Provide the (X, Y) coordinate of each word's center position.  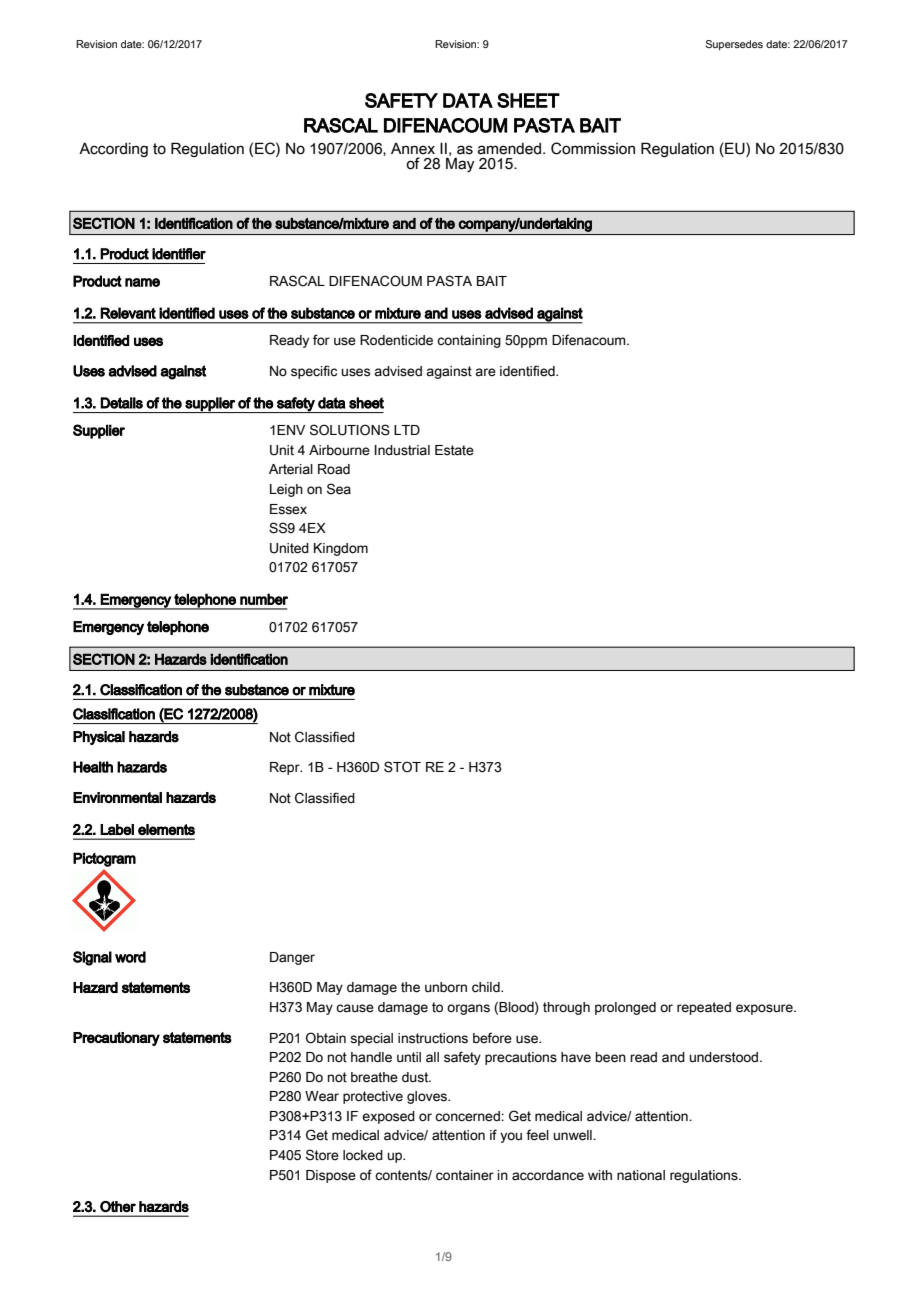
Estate (454, 450)
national (641, 1175)
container (465, 1175)
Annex (413, 149)
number (264, 599)
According (113, 150)
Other (118, 1206)
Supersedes (734, 45)
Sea (339, 489)
